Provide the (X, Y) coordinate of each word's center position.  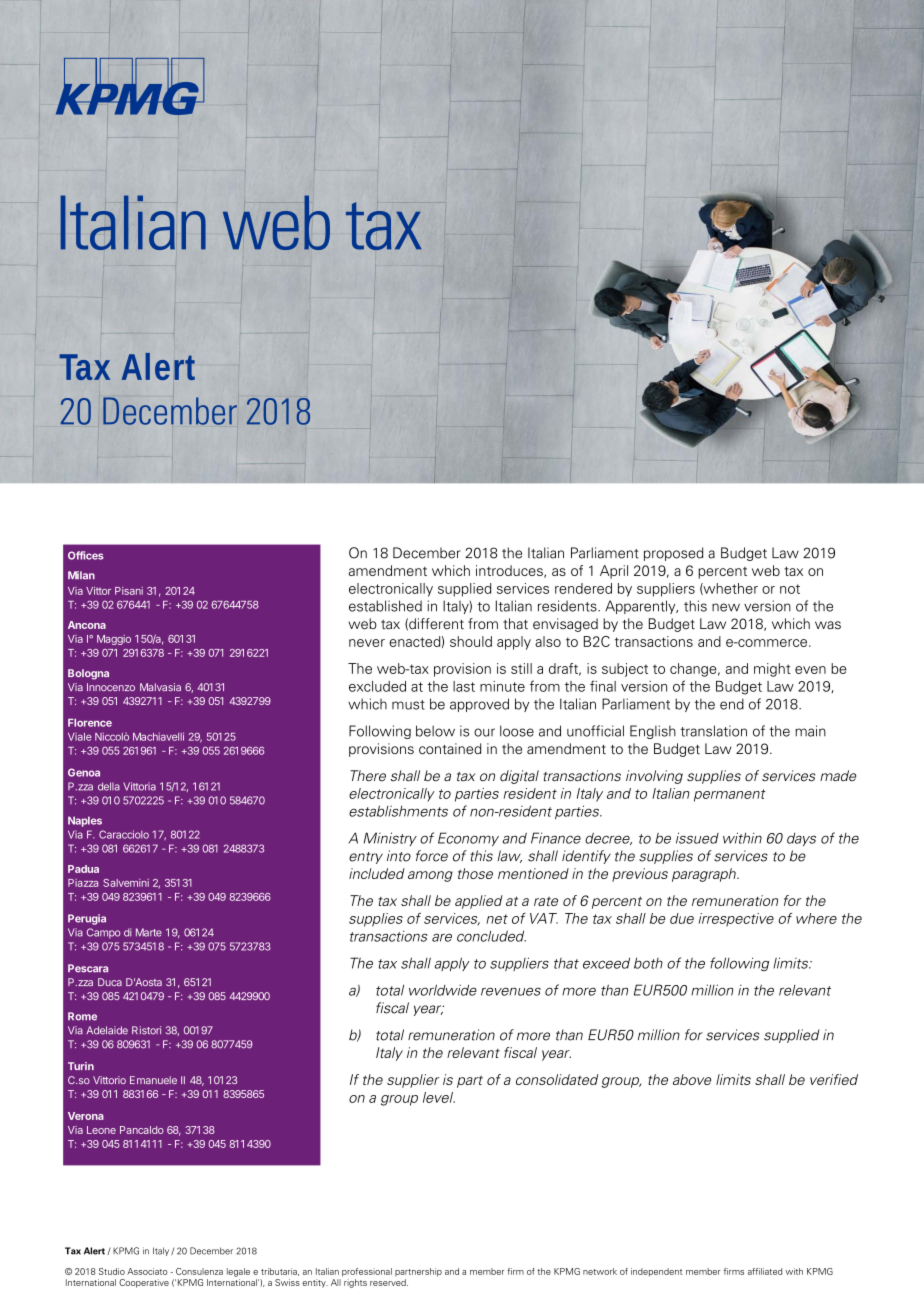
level (439, 1097)
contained (450, 749)
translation (713, 731)
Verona (86, 1116)
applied (479, 902)
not (790, 589)
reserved (389, 1282)
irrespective (736, 920)
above (692, 1079)
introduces (510, 571)
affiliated (765, 1271)
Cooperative (144, 1283)
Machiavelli (158, 736)
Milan (81, 575)
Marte (149, 932)
